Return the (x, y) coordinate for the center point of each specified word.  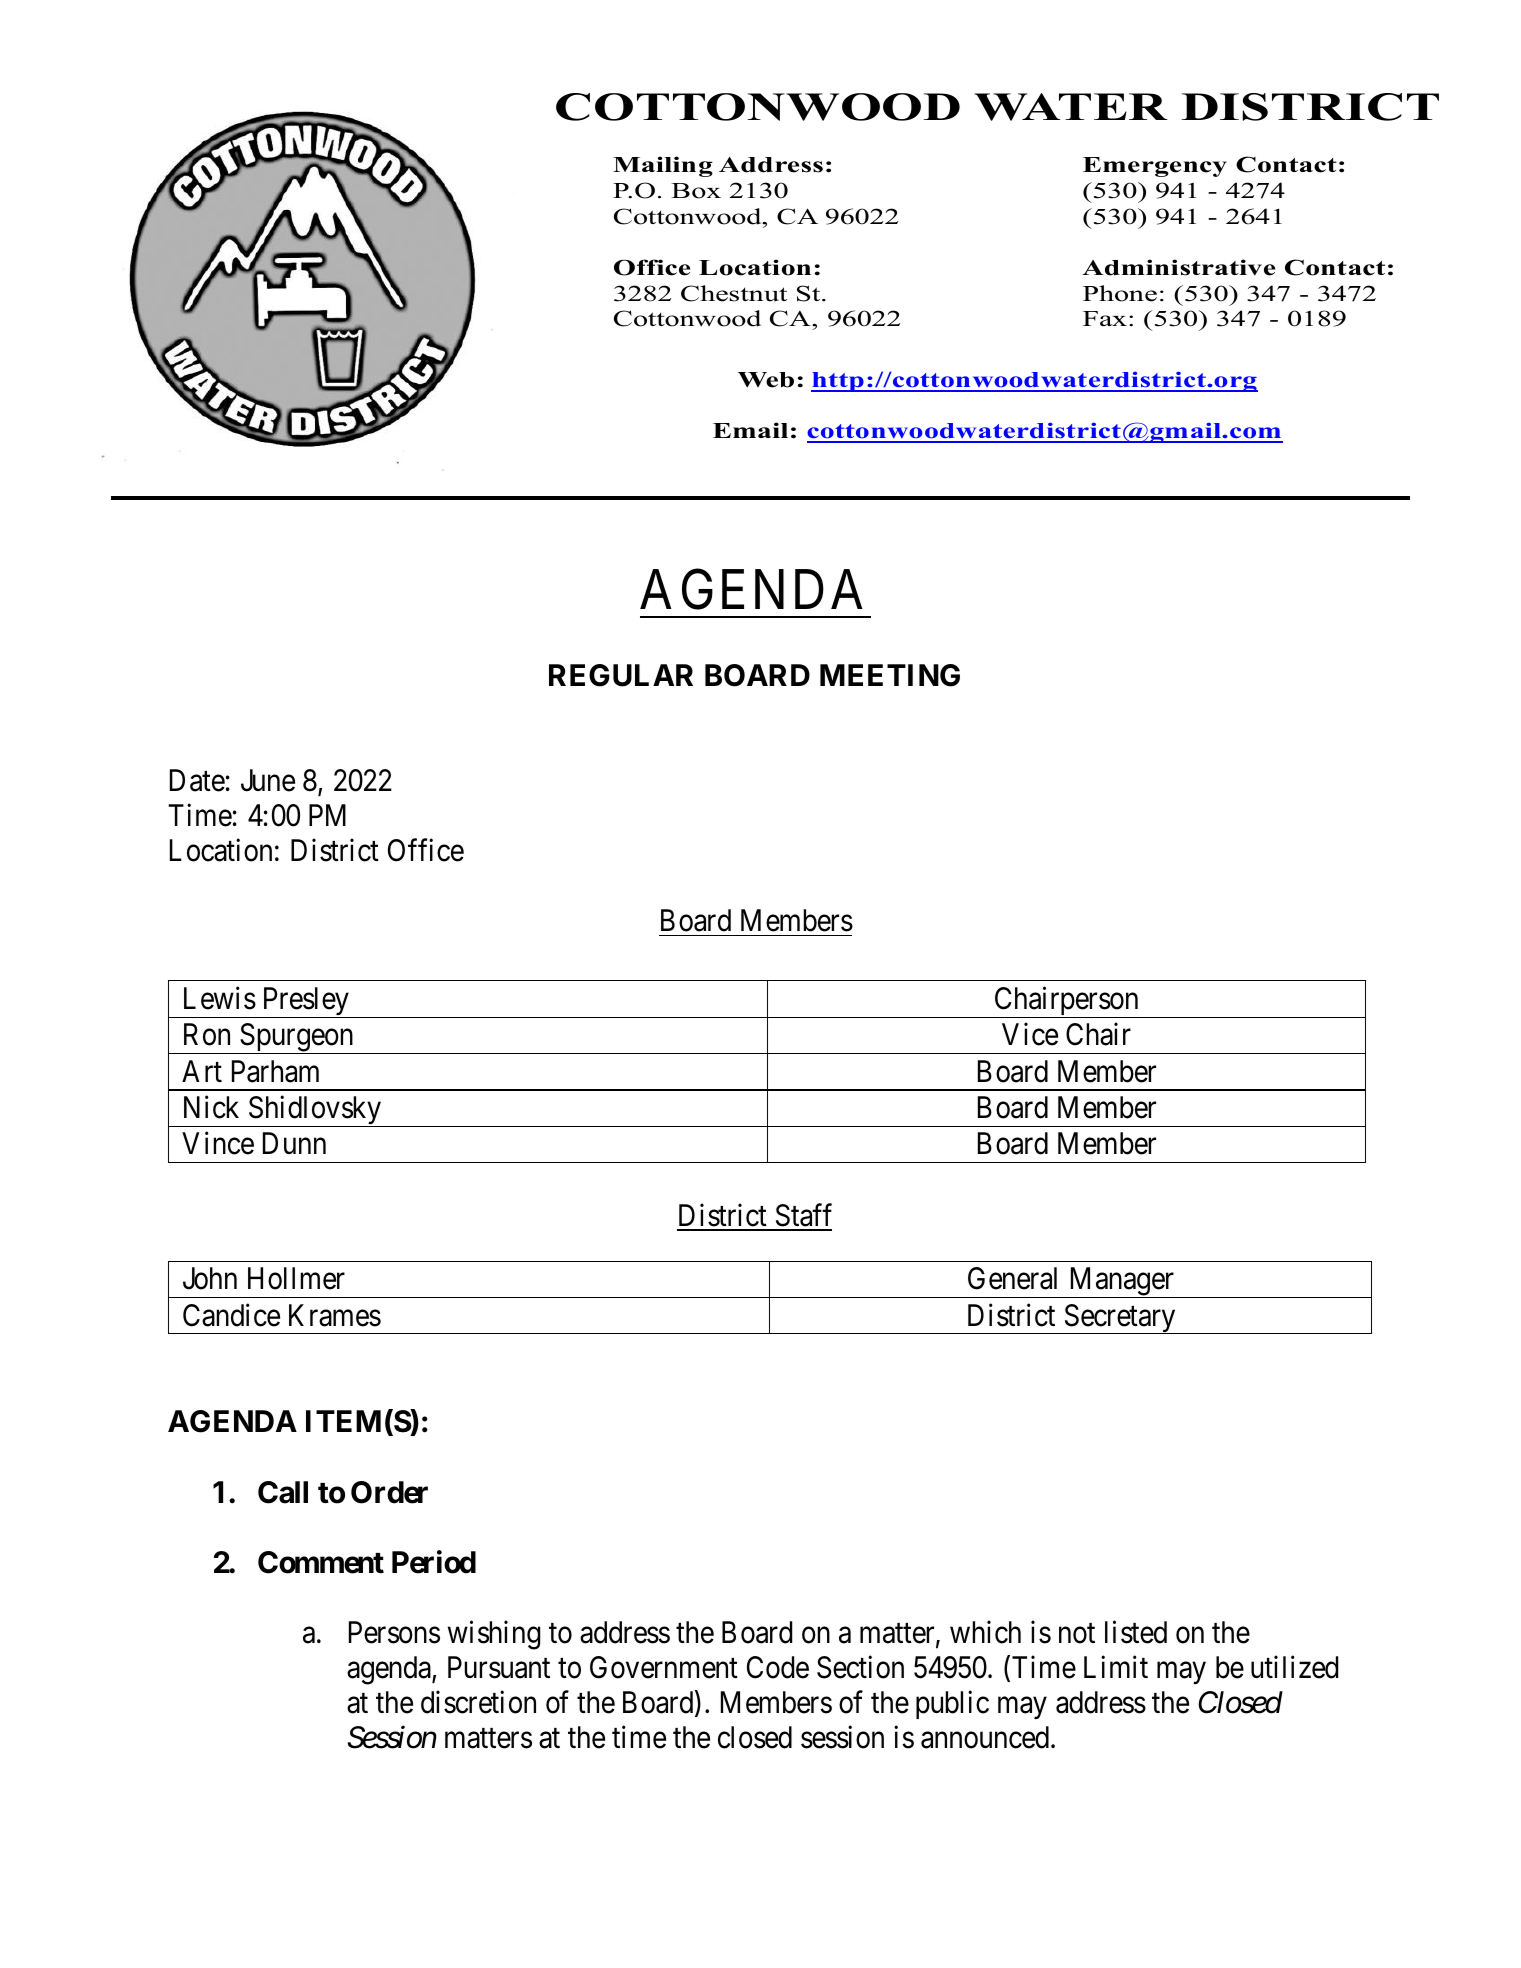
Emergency (1155, 167)
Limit (1116, 1666)
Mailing (663, 166)
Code (778, 1667)
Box (696, 191)
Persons (394, 1632)
